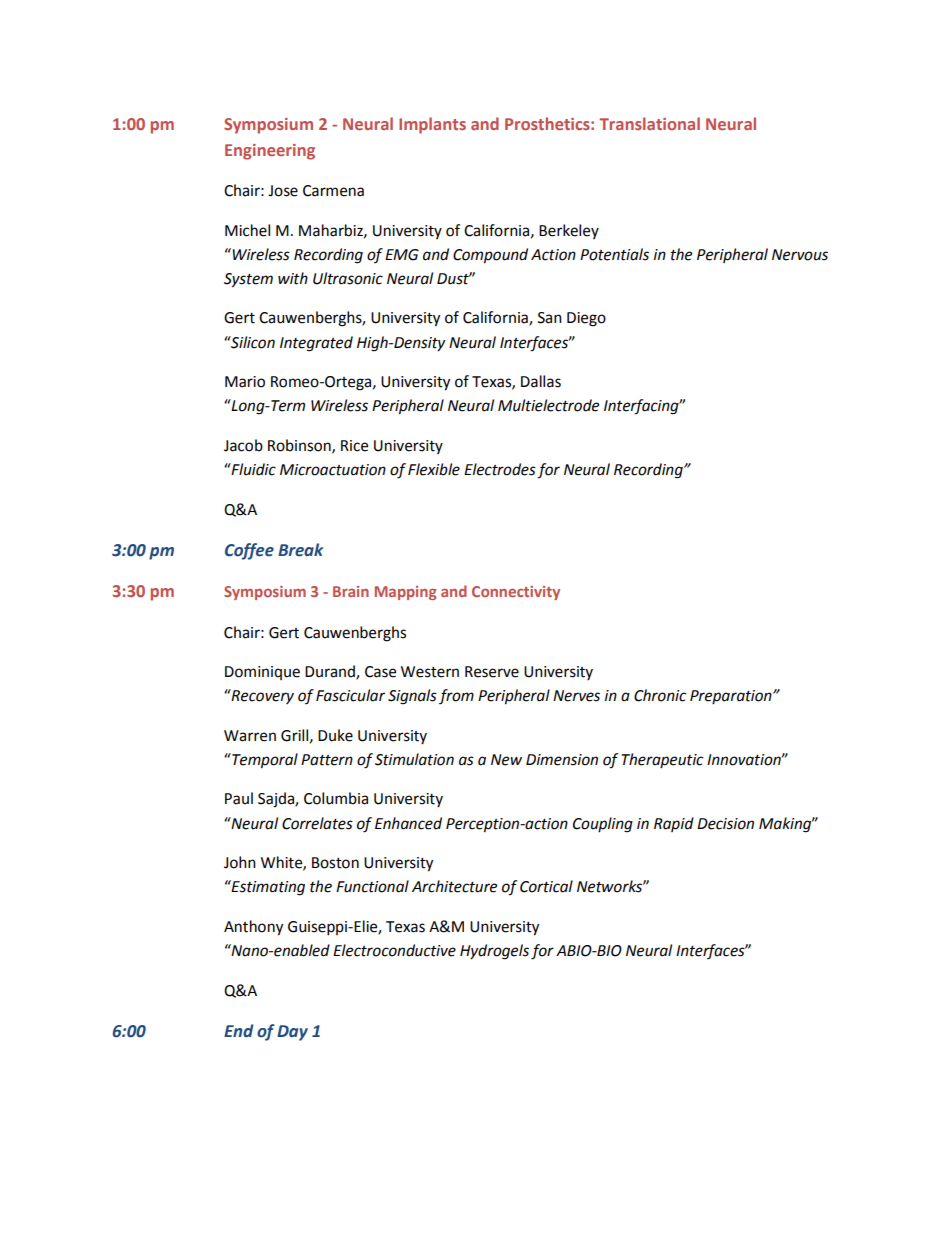 This screenshot has height=1233, width=952. What do you see at coordinates (649, 123) in the screenshot?
I see `Translational` at bounding box center [649, 123].
